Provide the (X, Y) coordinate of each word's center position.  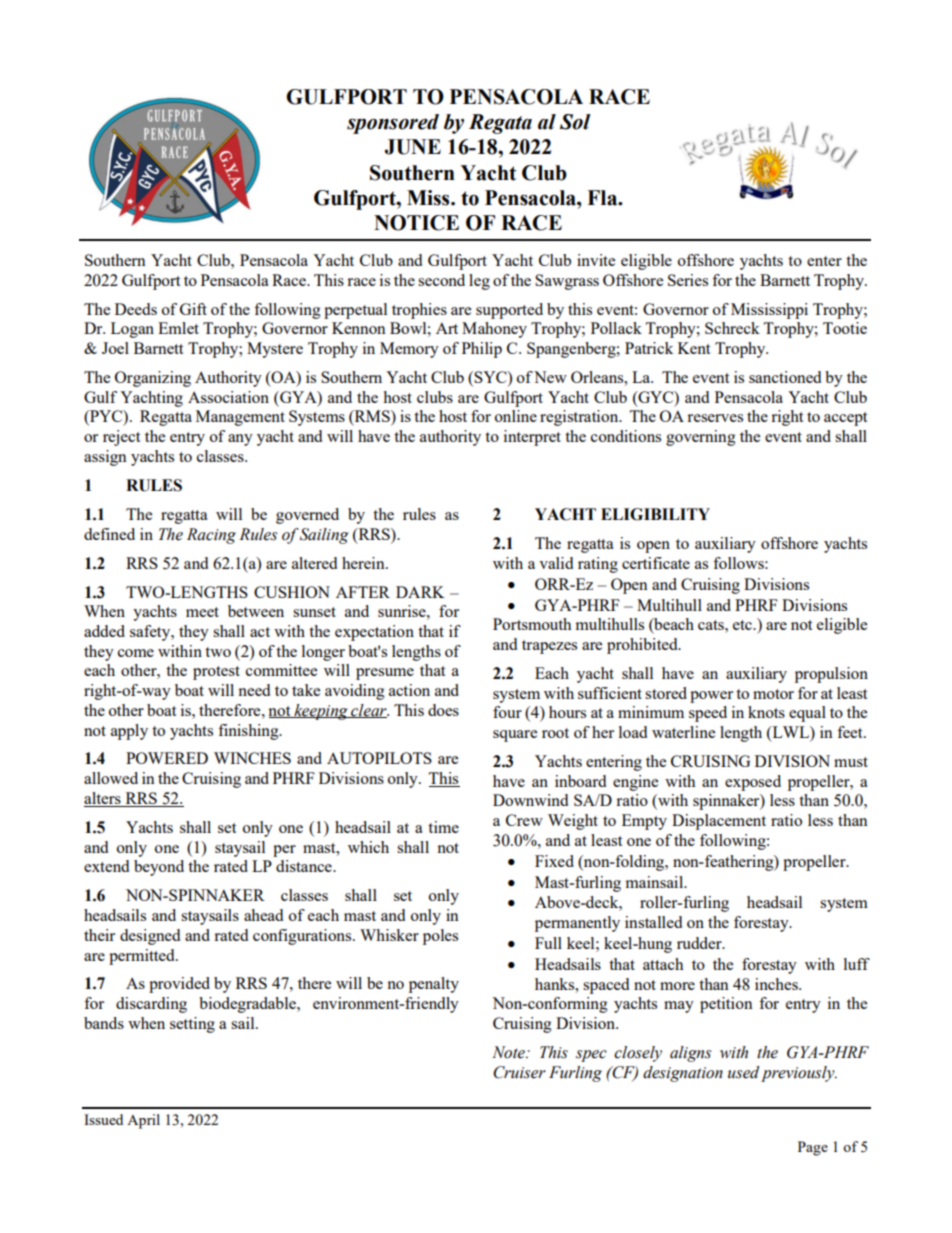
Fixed (554, 861)
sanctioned (785, 377)
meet (202, 612)
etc (743, 625)
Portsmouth (532, 624)
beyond (159, 868)
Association (228, 397)
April (143, 1121)
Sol (575, 122)
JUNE (413, 147)
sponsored (393, 124)
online (516, 416)
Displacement (719, 822)
